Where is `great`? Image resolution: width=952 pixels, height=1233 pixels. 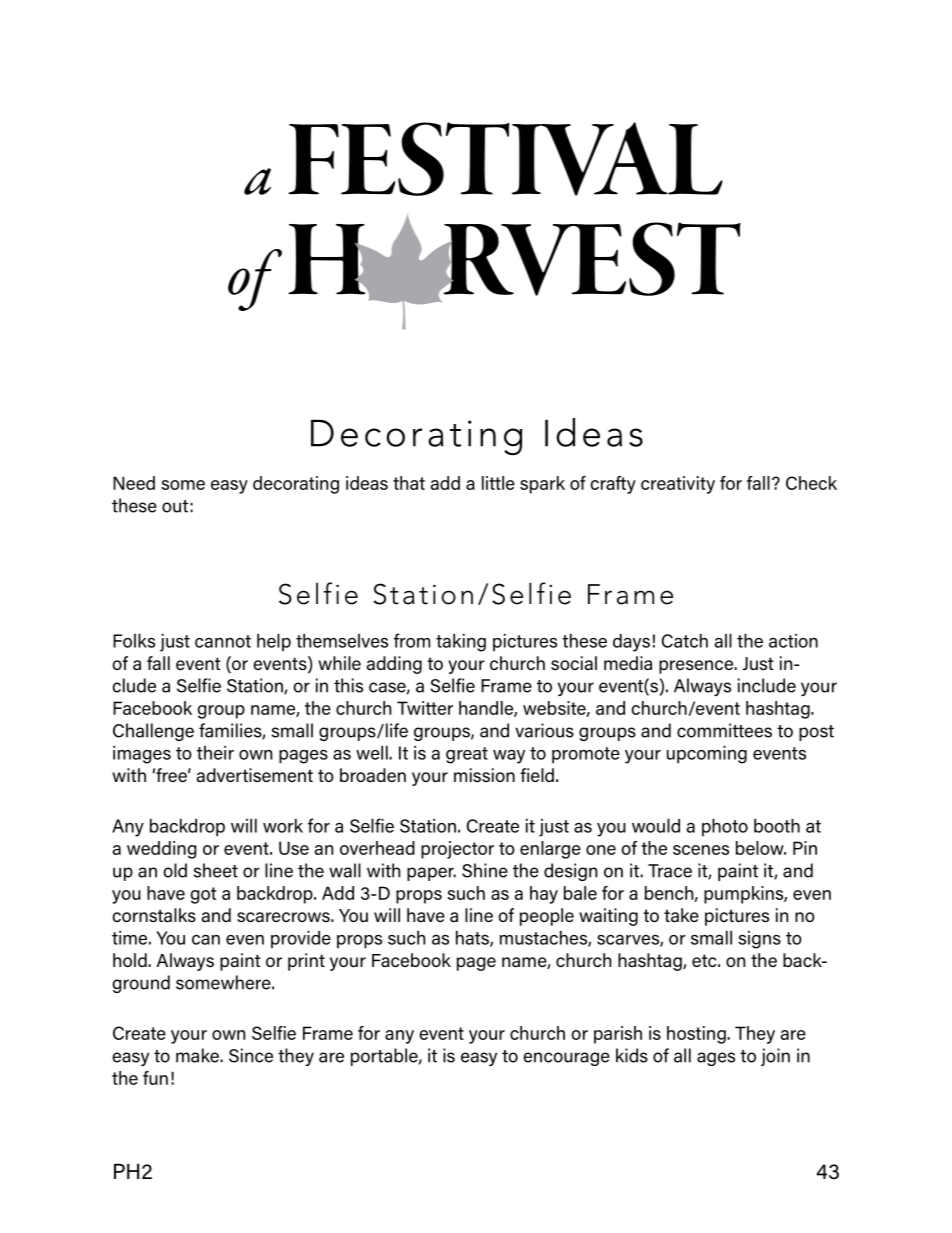
great is located at coordinates (467, 755).
